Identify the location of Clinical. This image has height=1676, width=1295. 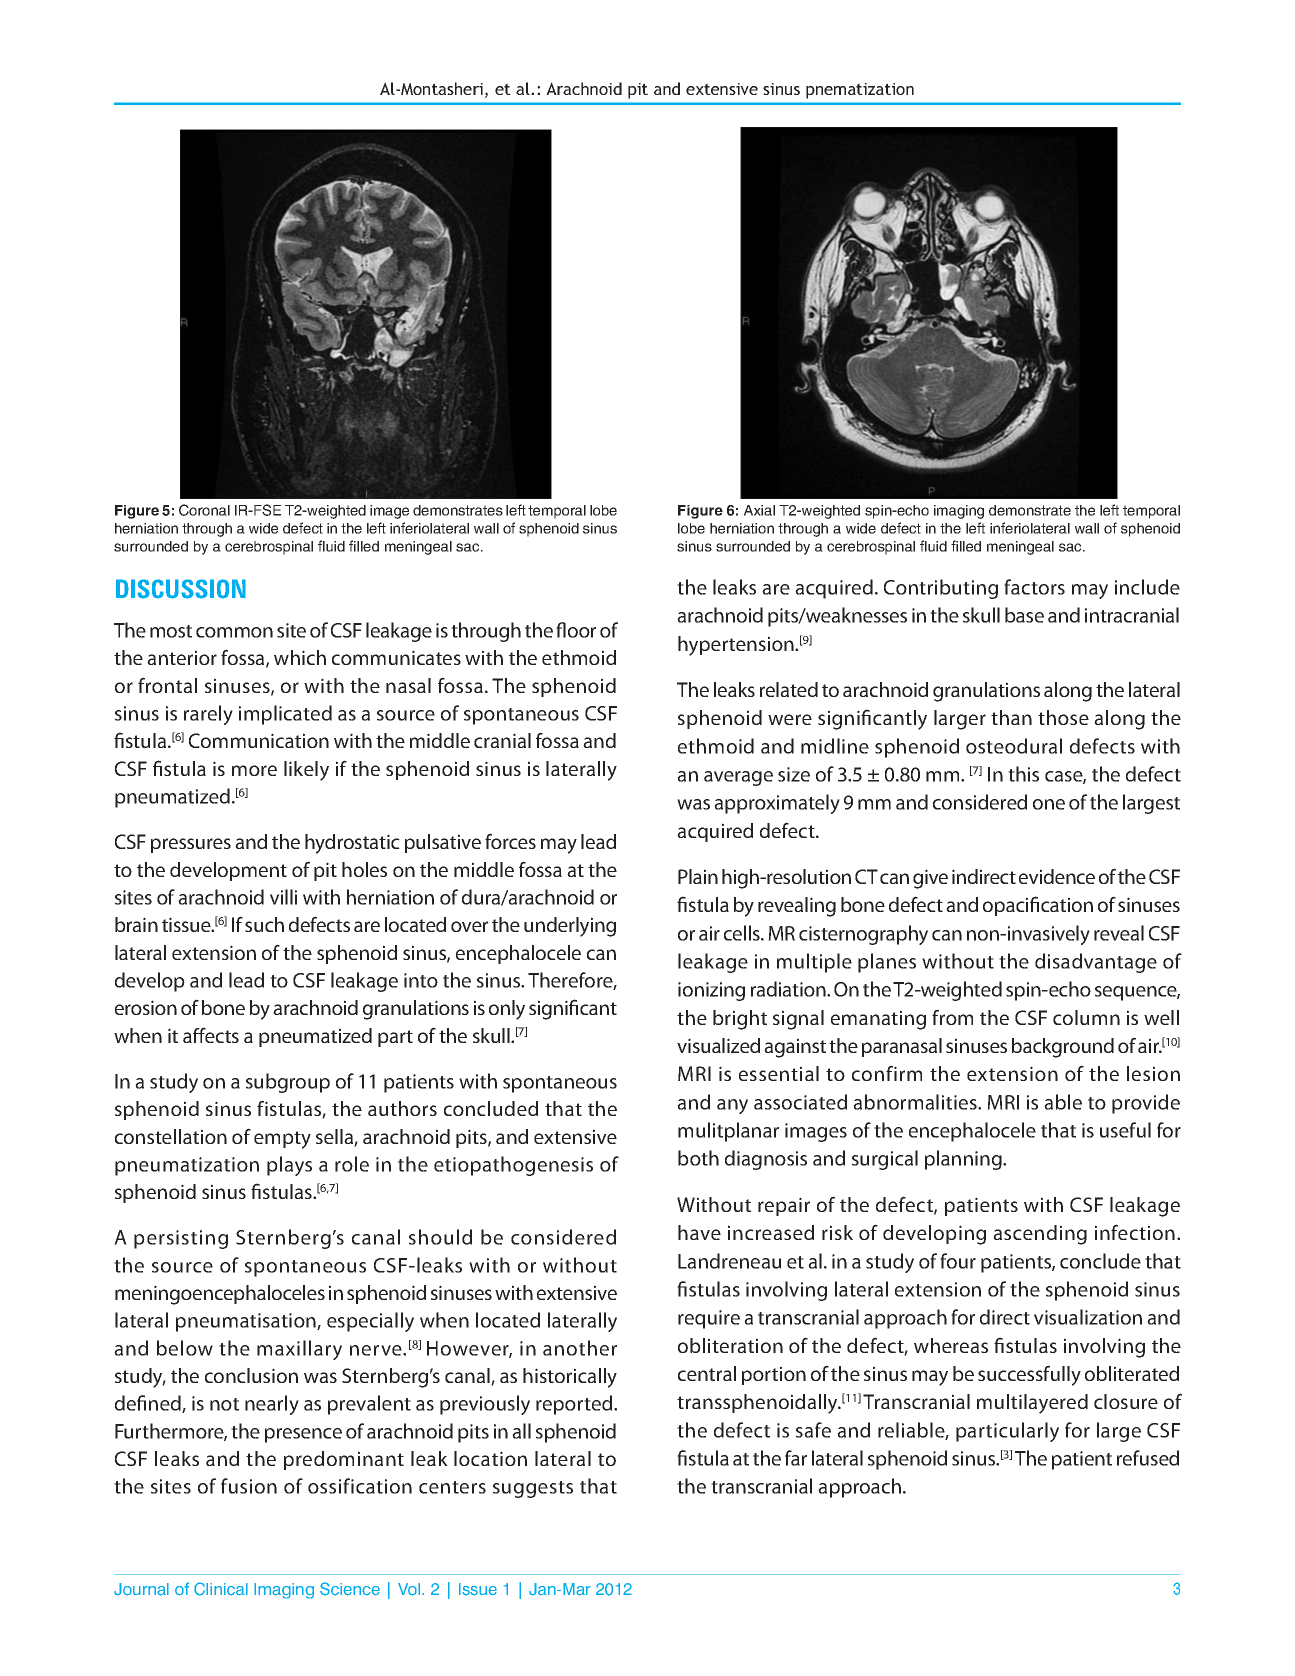
(221, 1589).
